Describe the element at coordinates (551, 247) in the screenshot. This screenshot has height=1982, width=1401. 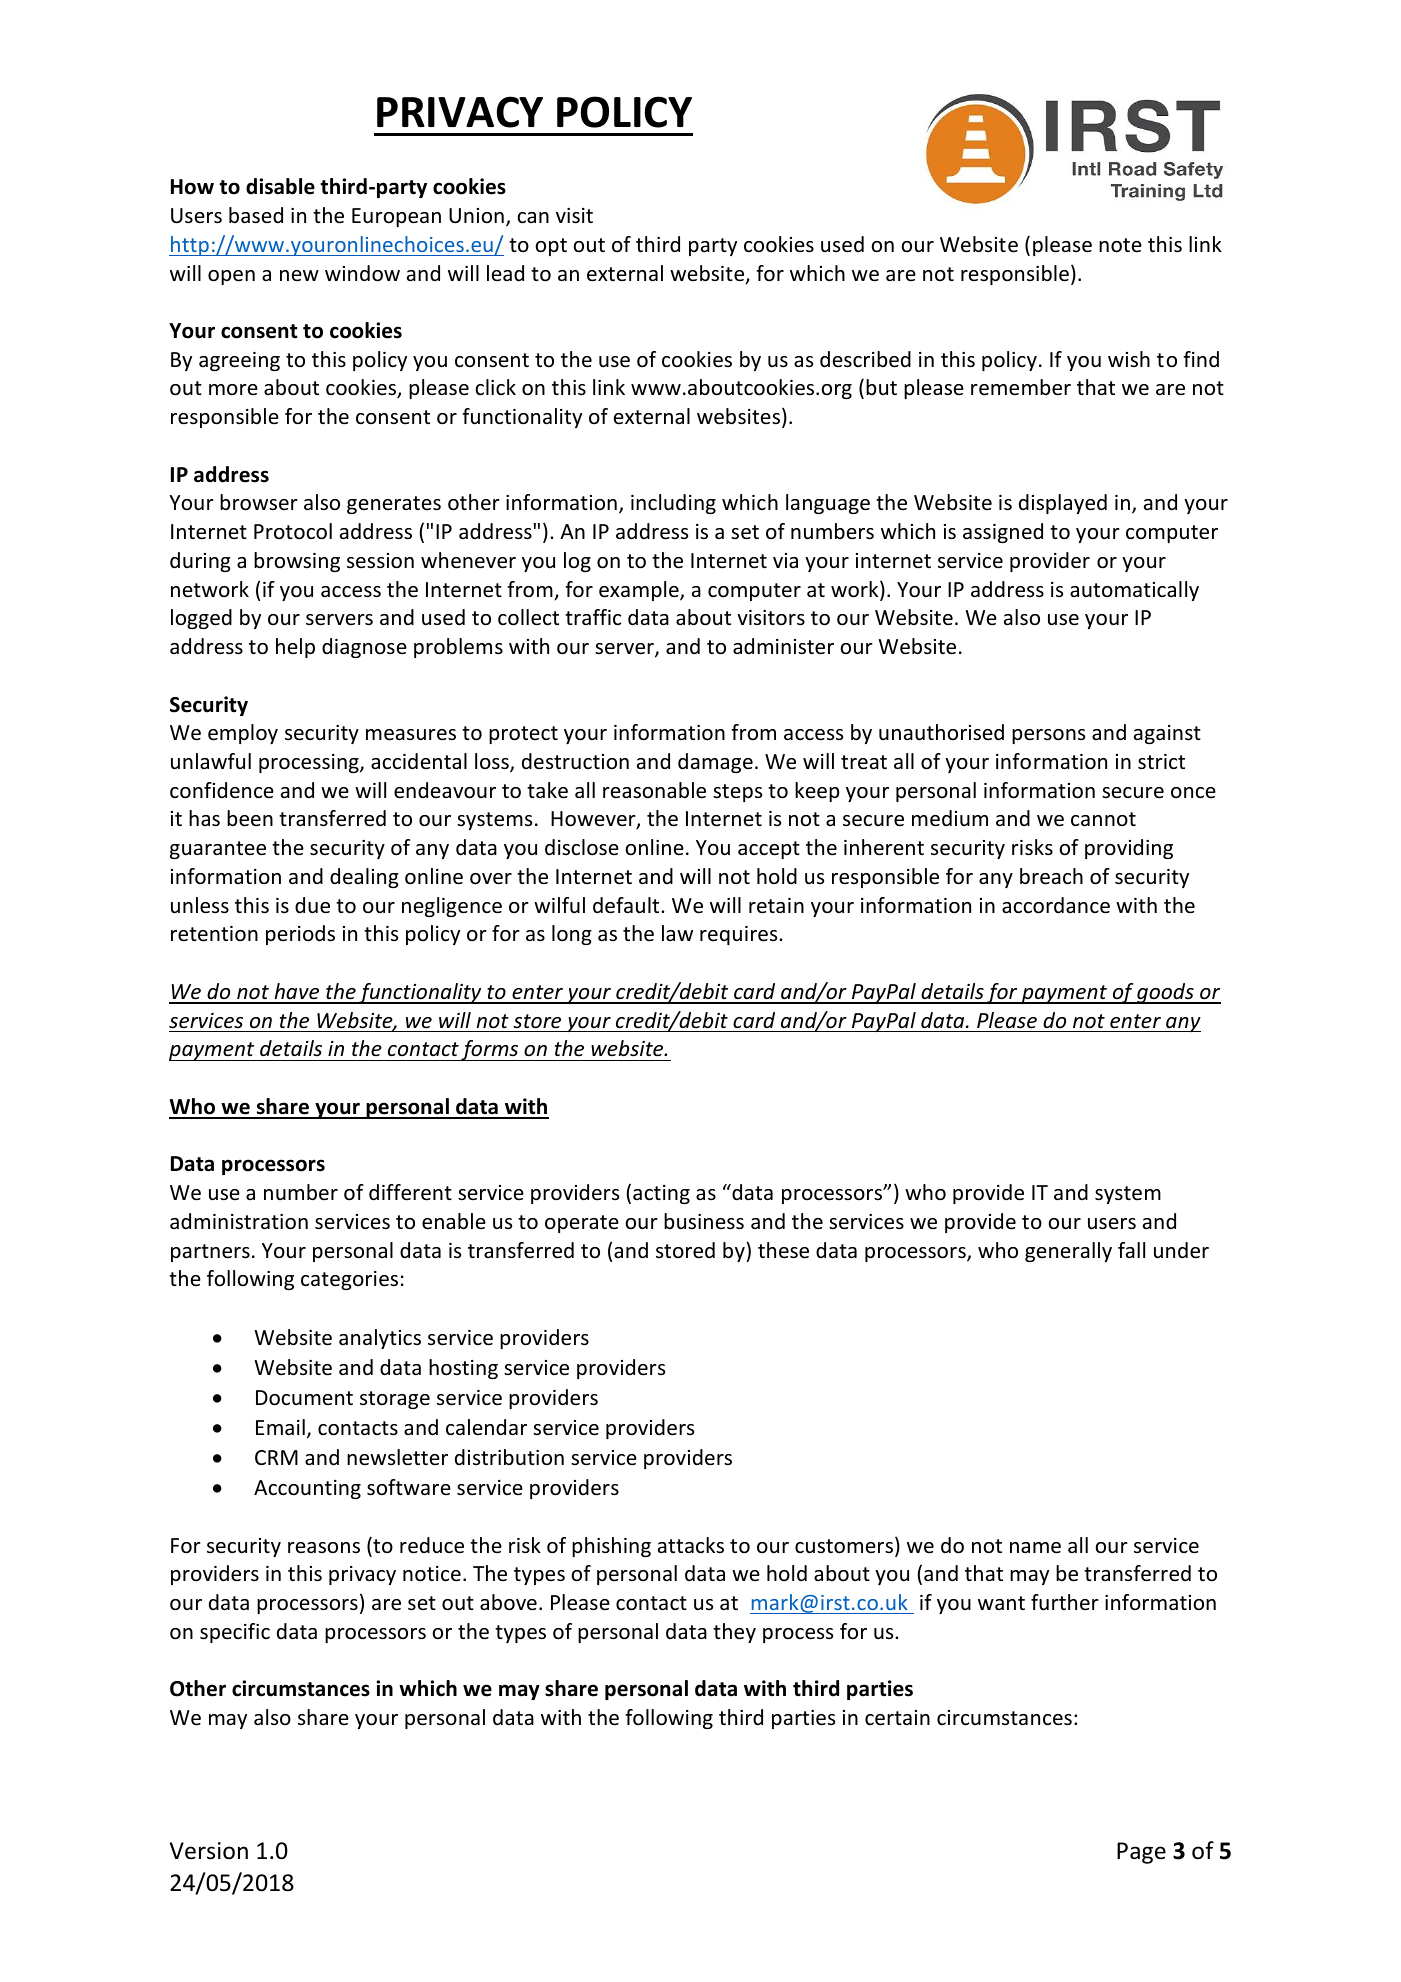
I see `opt` at that location.
